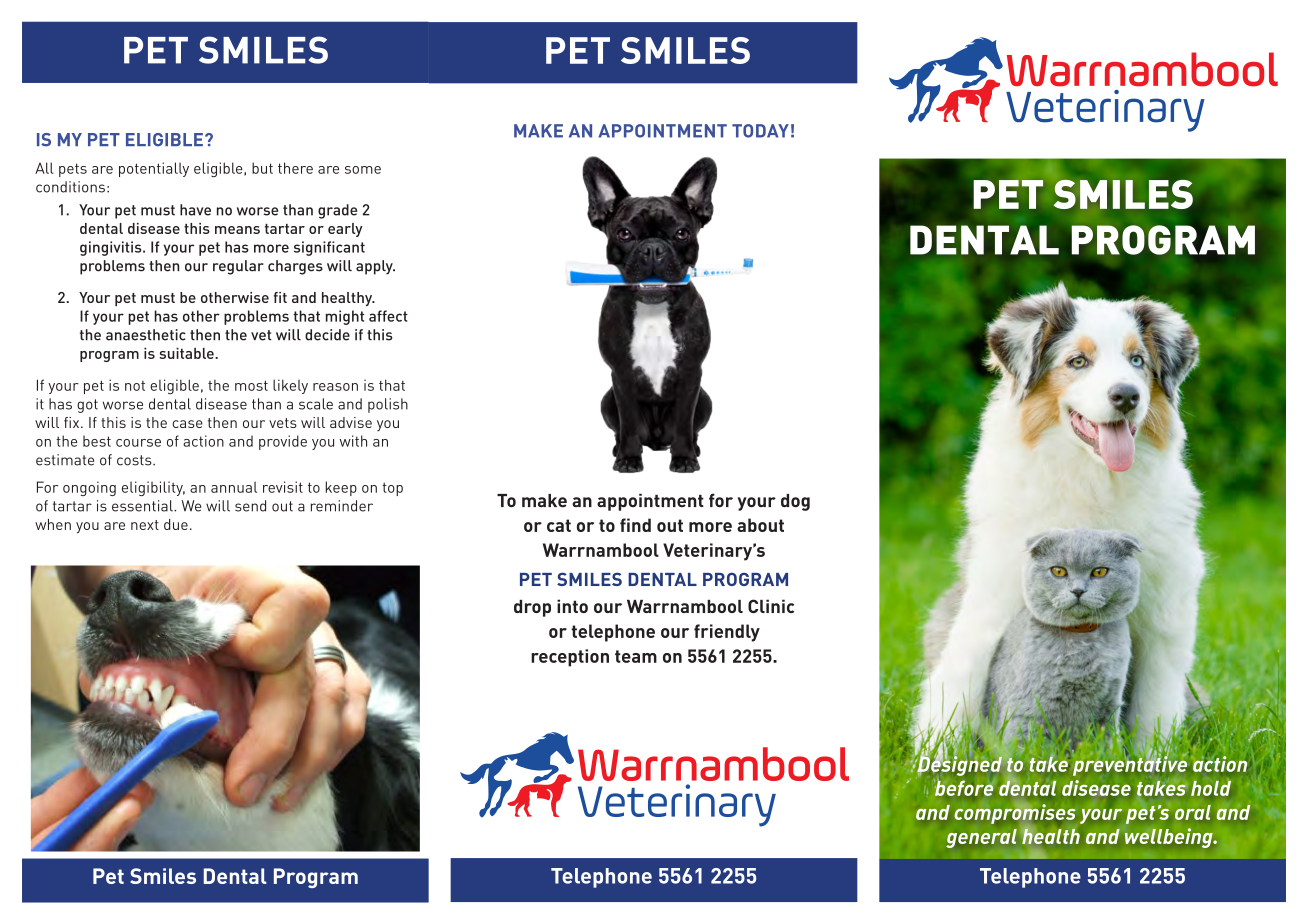 The height and width of the image is (924, 1308). I want to click on reception, so click(570, 658).
